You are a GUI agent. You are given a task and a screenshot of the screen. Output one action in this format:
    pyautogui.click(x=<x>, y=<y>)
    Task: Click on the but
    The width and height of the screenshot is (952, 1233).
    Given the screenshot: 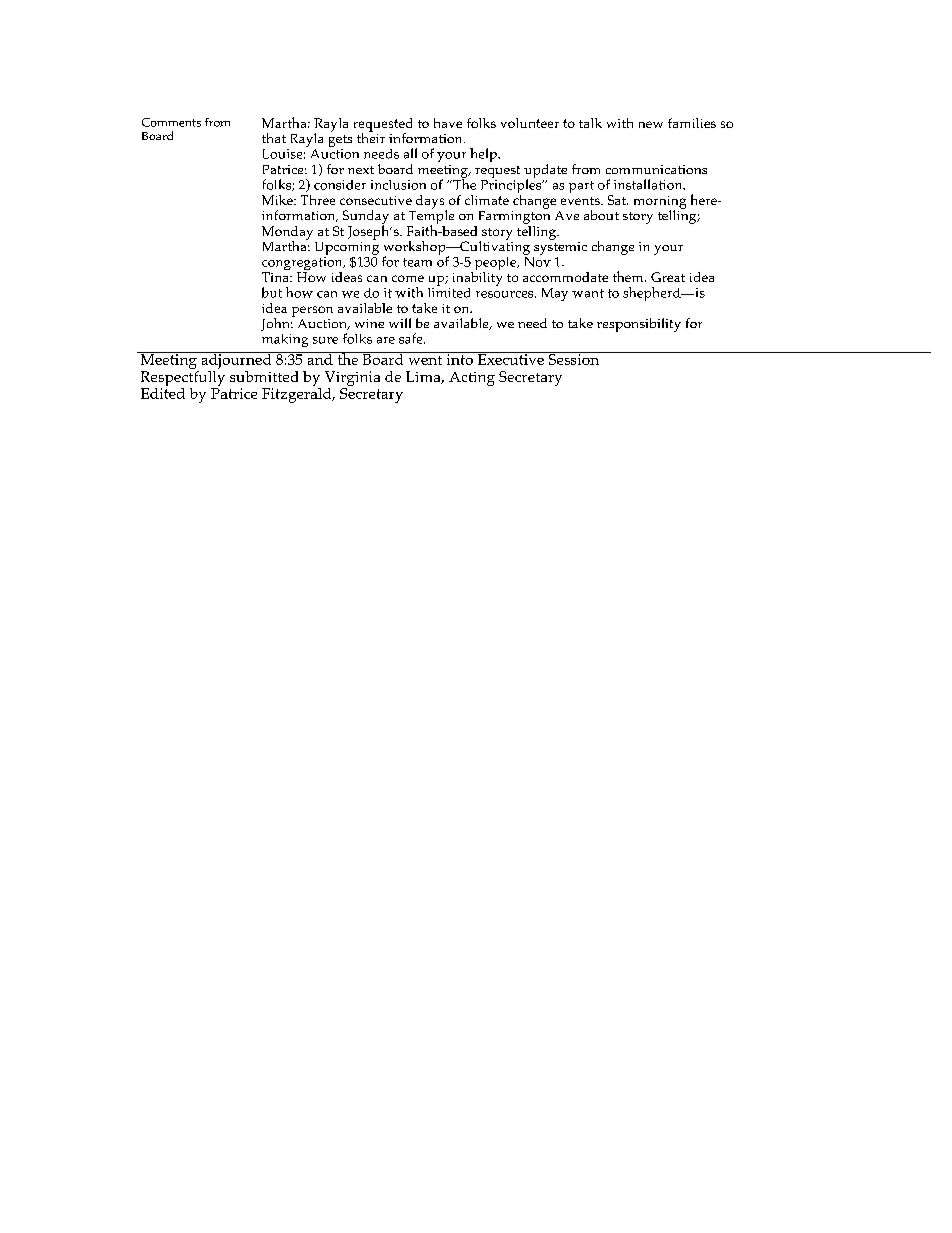 What is the action you would take?
    pyautogui.click(x=272, y=292)
